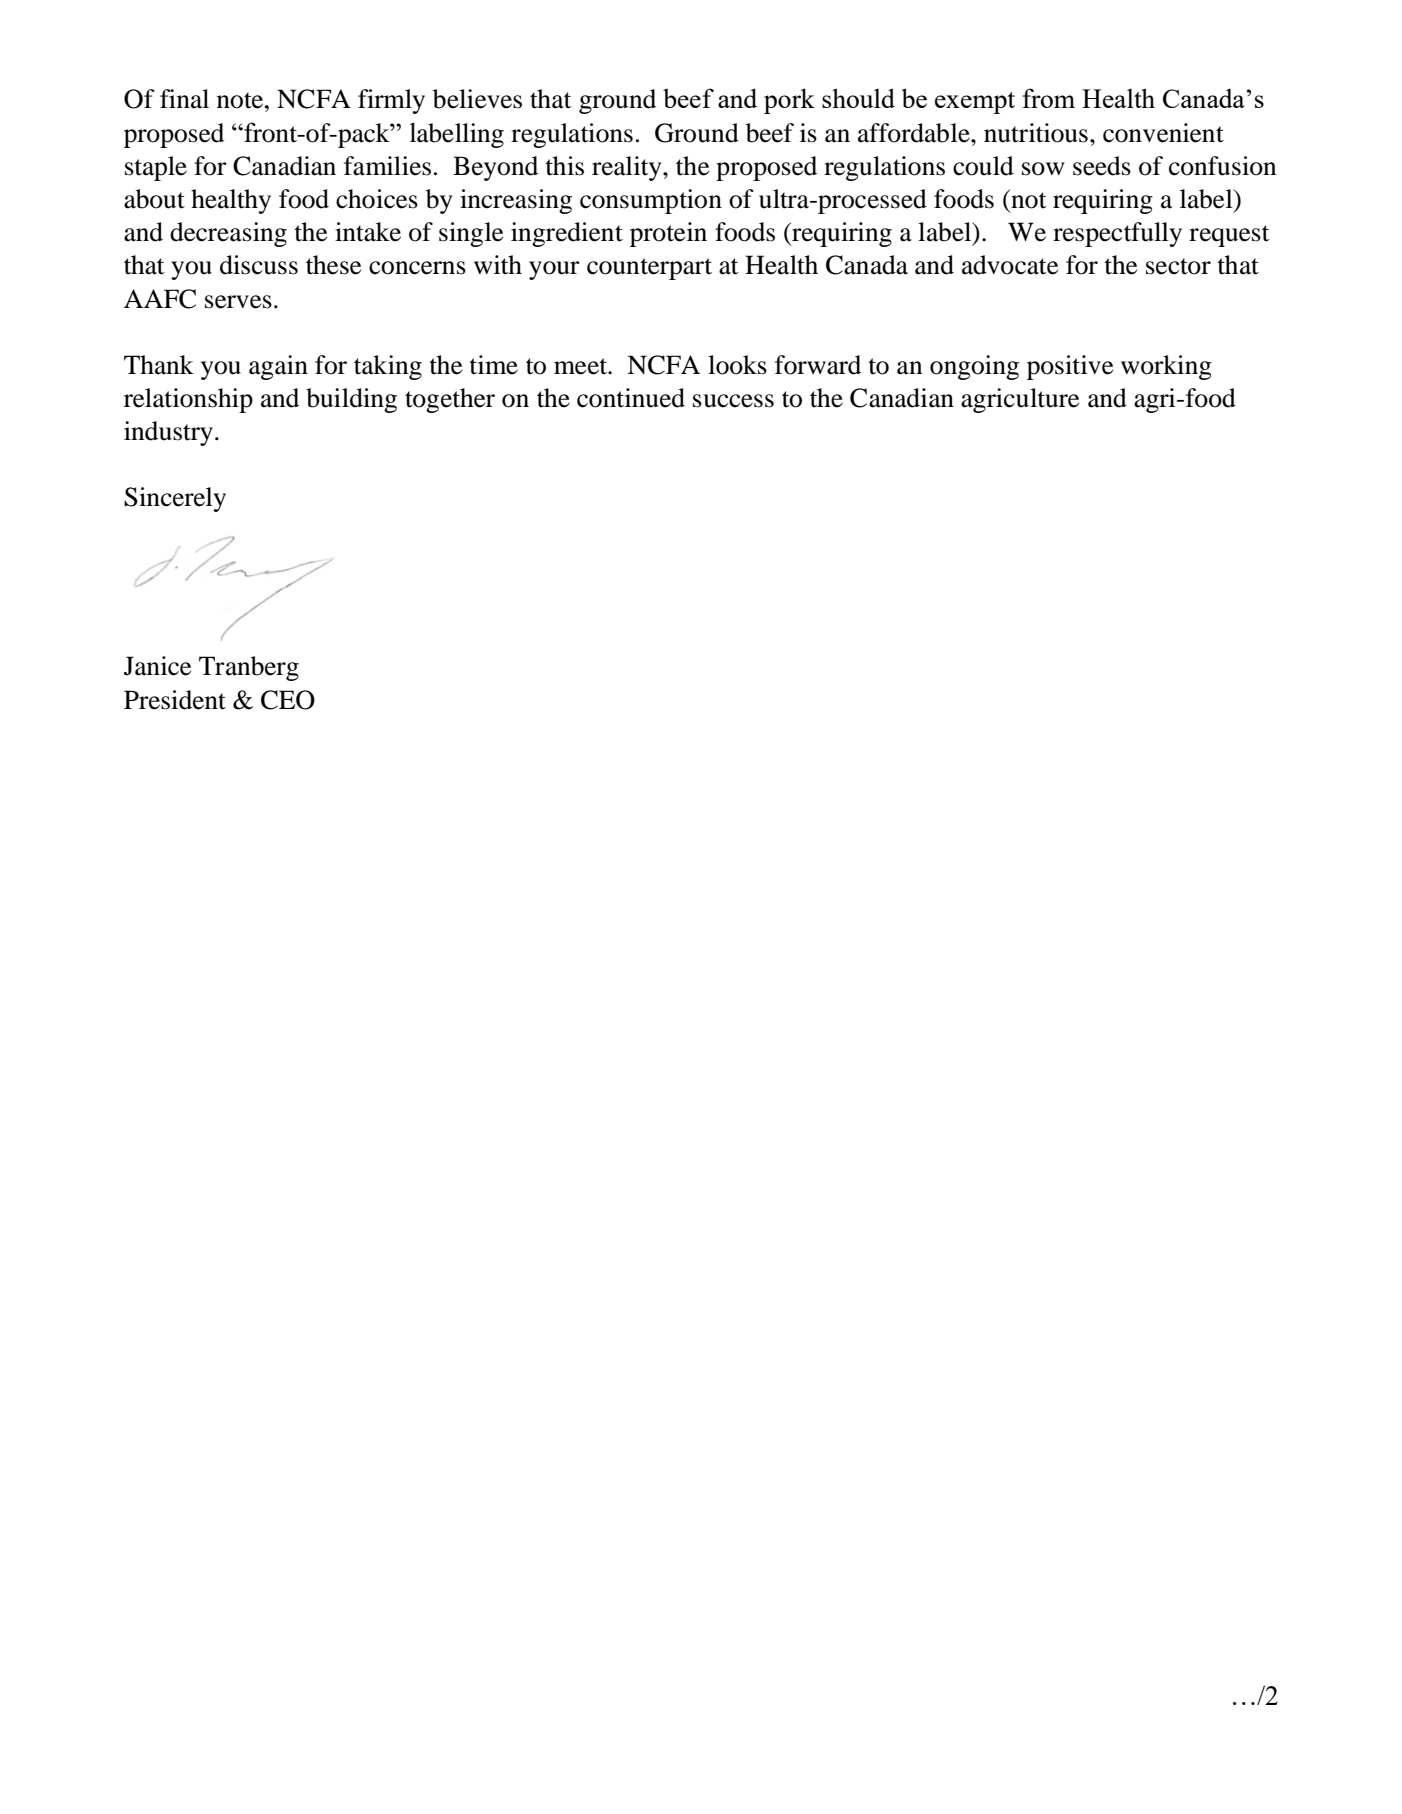 The height and width of the screenshot is (1814, 1402). What do you see at coordinates (789, 101) in the screenshot?
I see `pork` at bounding box center [789, 101].
